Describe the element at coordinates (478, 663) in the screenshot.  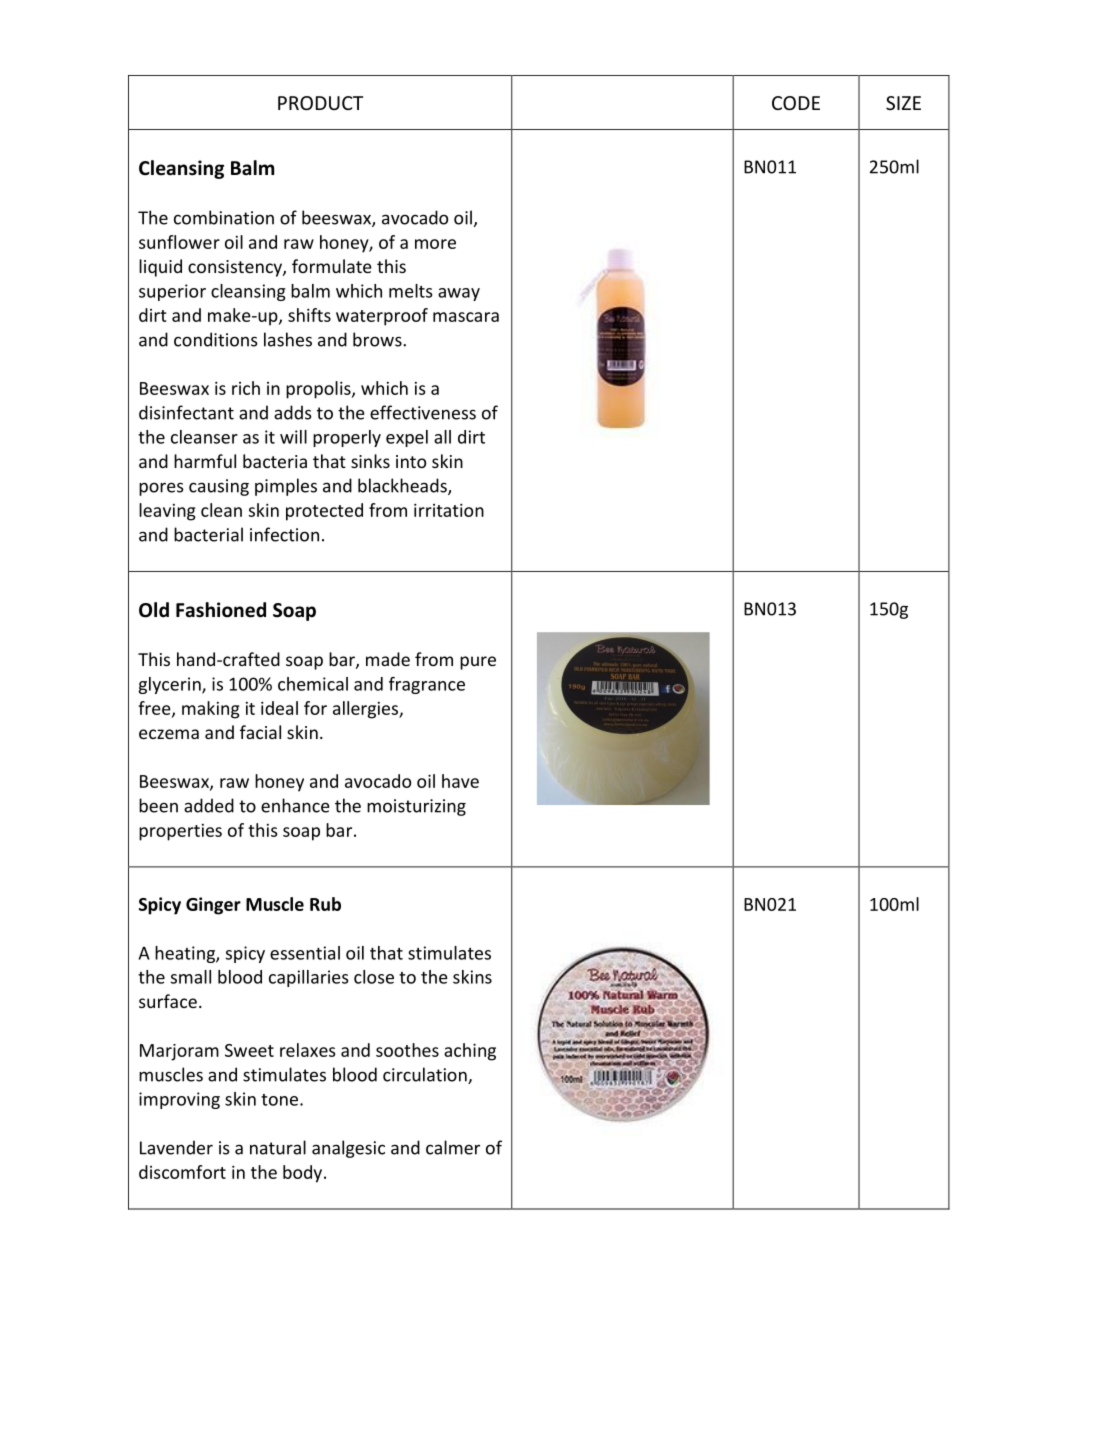
I see `pure` at that location.
